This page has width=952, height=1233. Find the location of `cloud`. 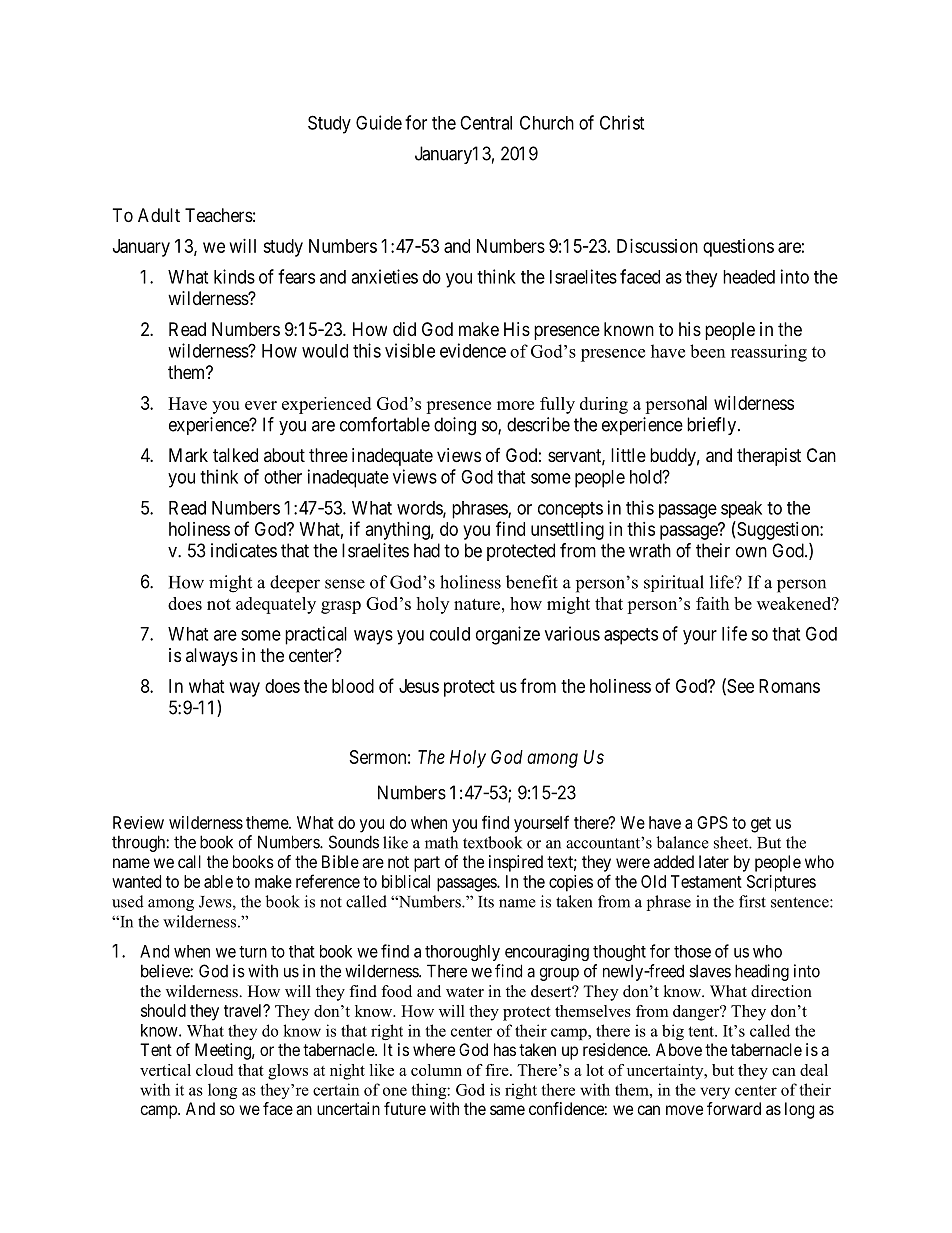

cloud is located at coordinates (214, 1070).
